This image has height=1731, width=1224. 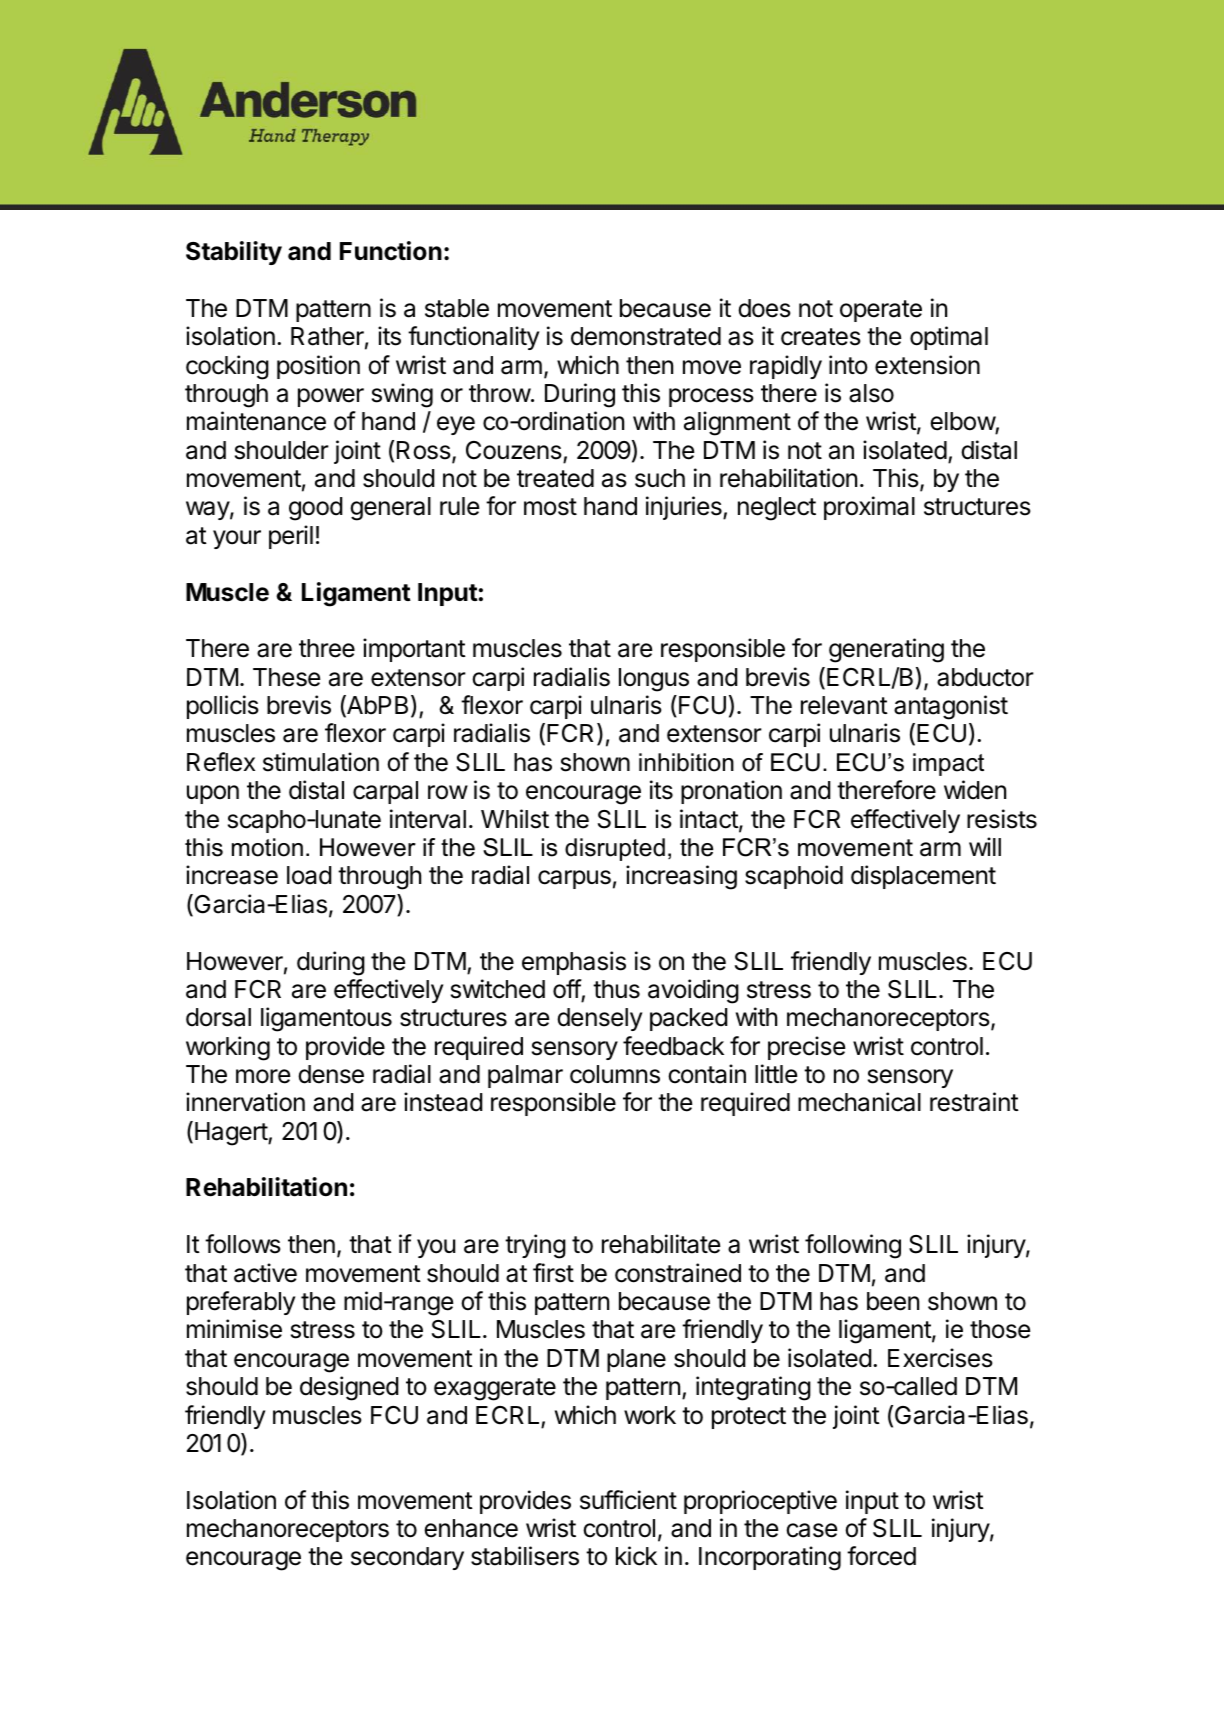 I want to click on impact, so click(x=948, y=764).
